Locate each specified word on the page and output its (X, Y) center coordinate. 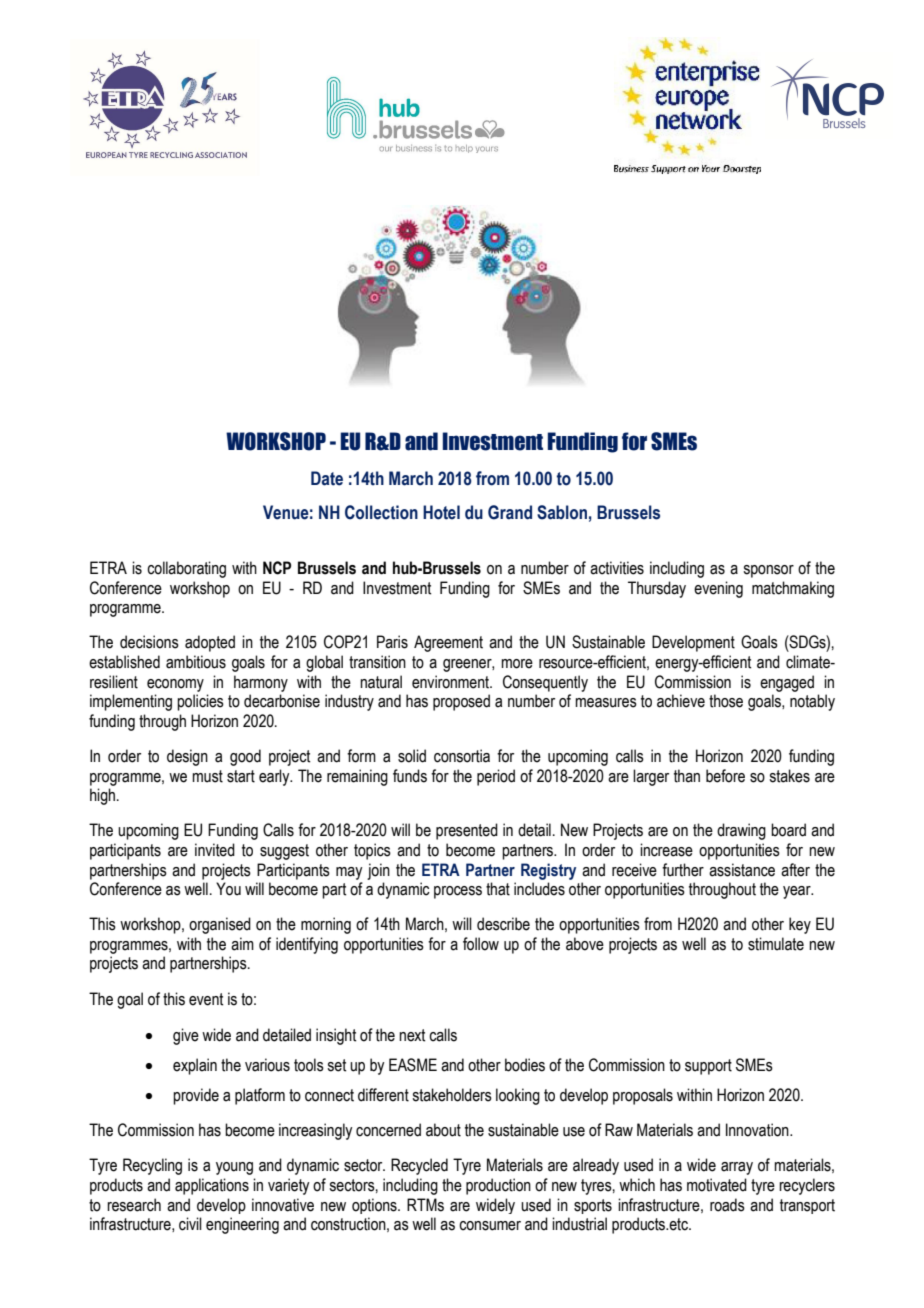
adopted (210, 643)
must (207, 776)
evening (718, 589)
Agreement (448, 643)
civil (190, 1224)
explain (195, 1066)
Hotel (441, 512)
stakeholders (452, 1095)
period (496, 777)
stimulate (776, 944)
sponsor (768, 571)
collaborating (186, 569)
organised (220, 925)
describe (503, 924)
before (725, 776)
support (708, 1067)
